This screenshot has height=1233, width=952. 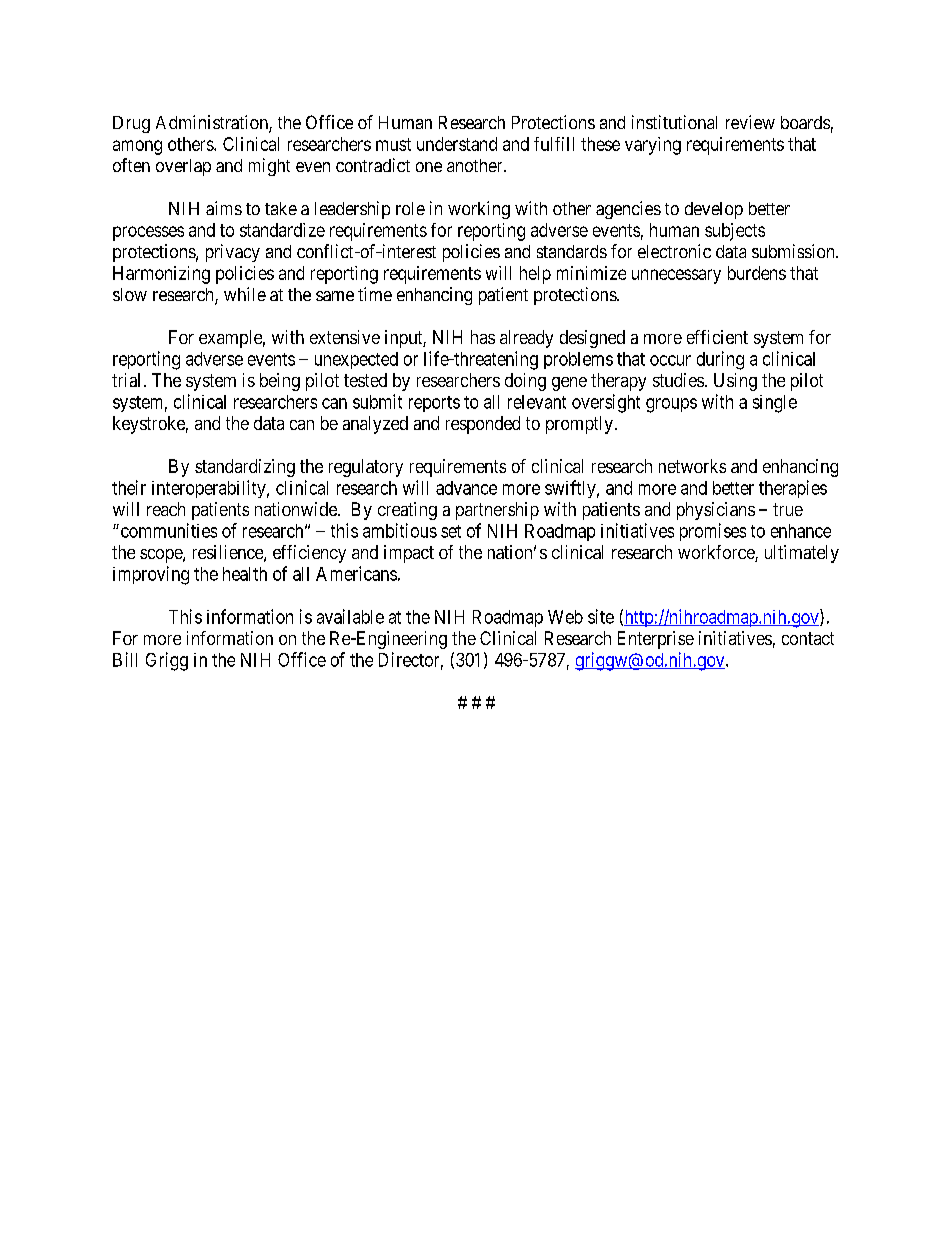 I want to click on understand, so click(x=457, y=144).
